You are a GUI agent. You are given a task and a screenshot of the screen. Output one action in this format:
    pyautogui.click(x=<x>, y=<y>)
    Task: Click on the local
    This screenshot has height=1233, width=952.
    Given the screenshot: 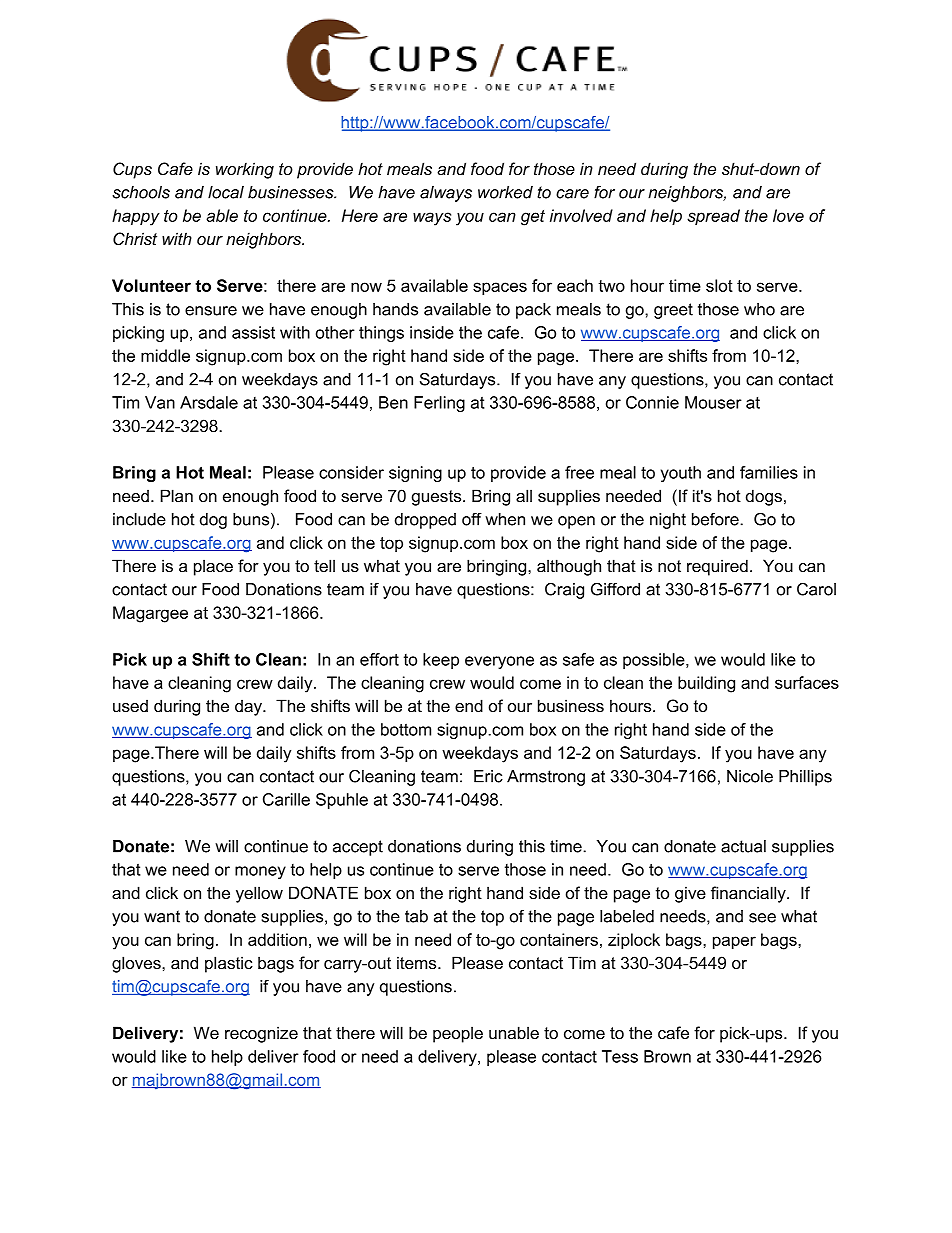 What is the action you would take?
    pyautogui.click(x=226, y=192)
